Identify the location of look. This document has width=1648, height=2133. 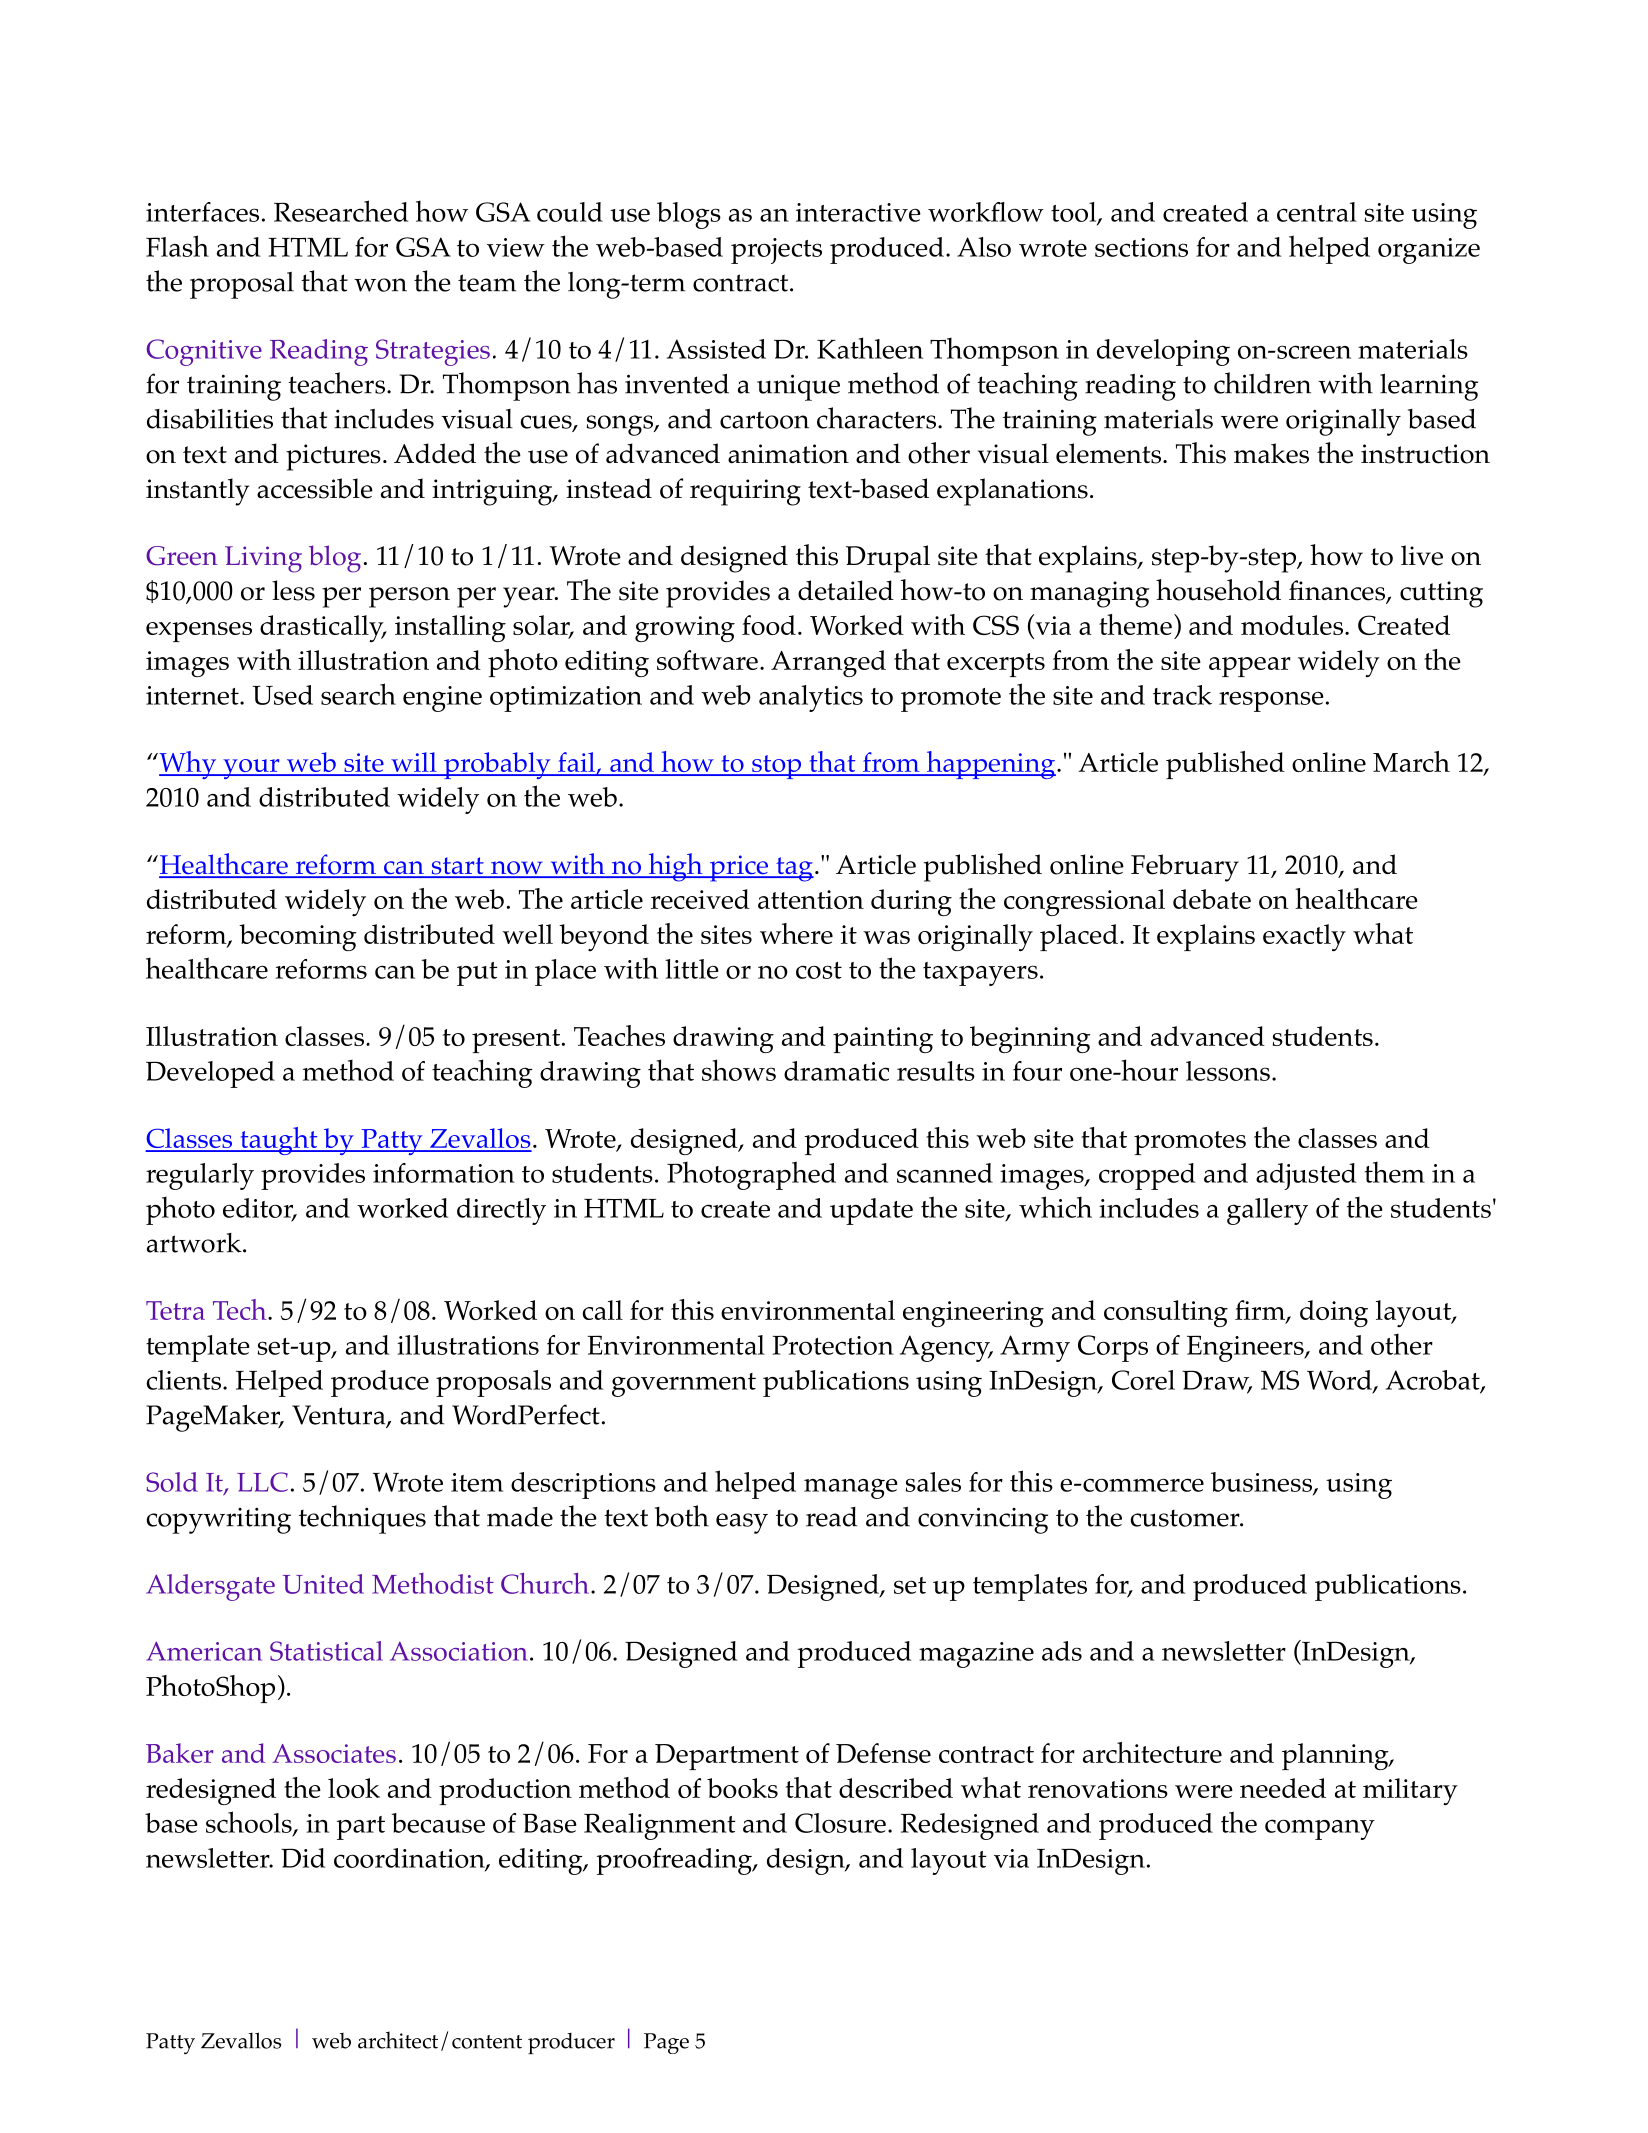
(354, 1788).
